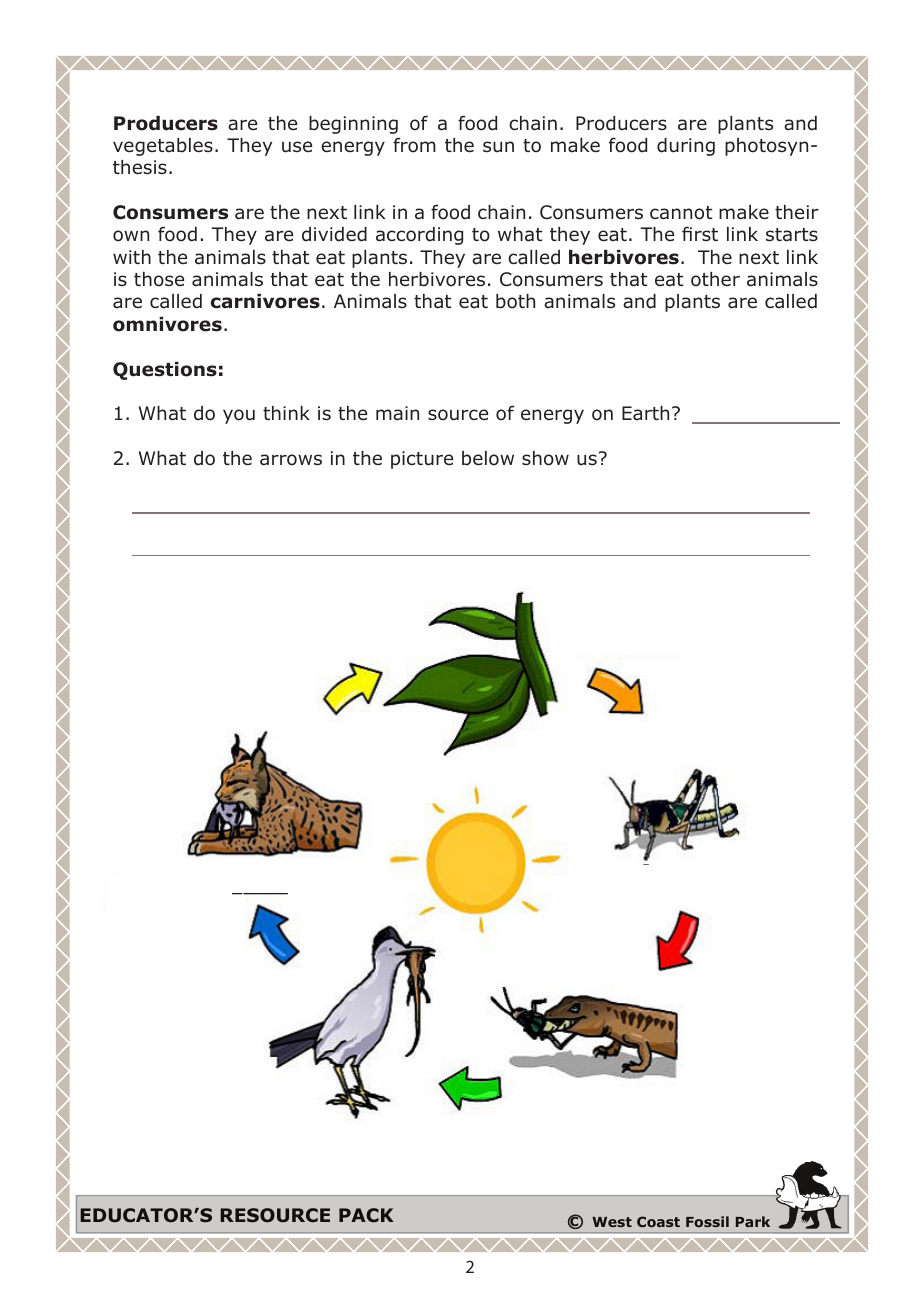 The width and height of the image is (924, 1308). I want to click on Earth, so click(645, 413).
